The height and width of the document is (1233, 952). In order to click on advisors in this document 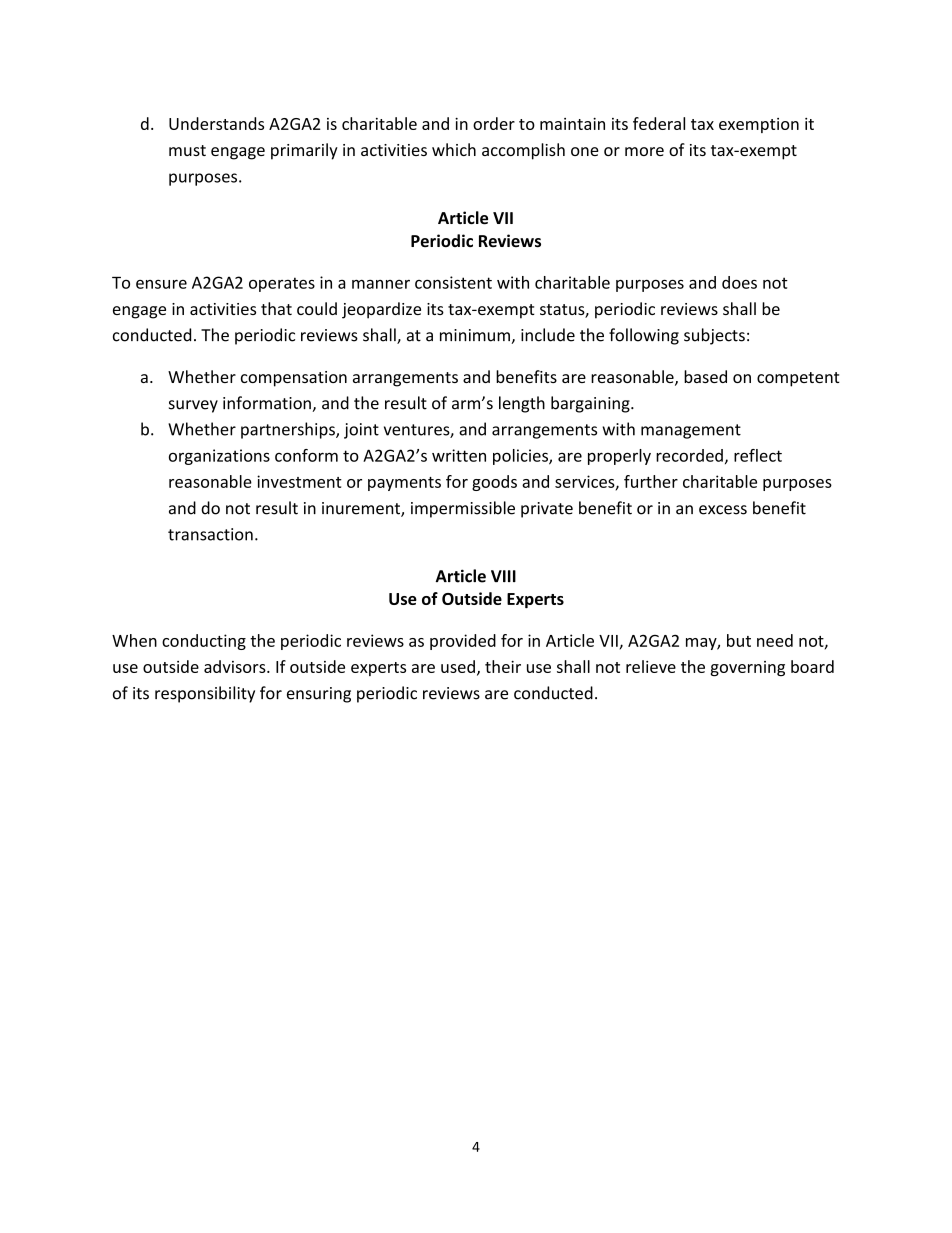, I will do `click(236, 666)`.
